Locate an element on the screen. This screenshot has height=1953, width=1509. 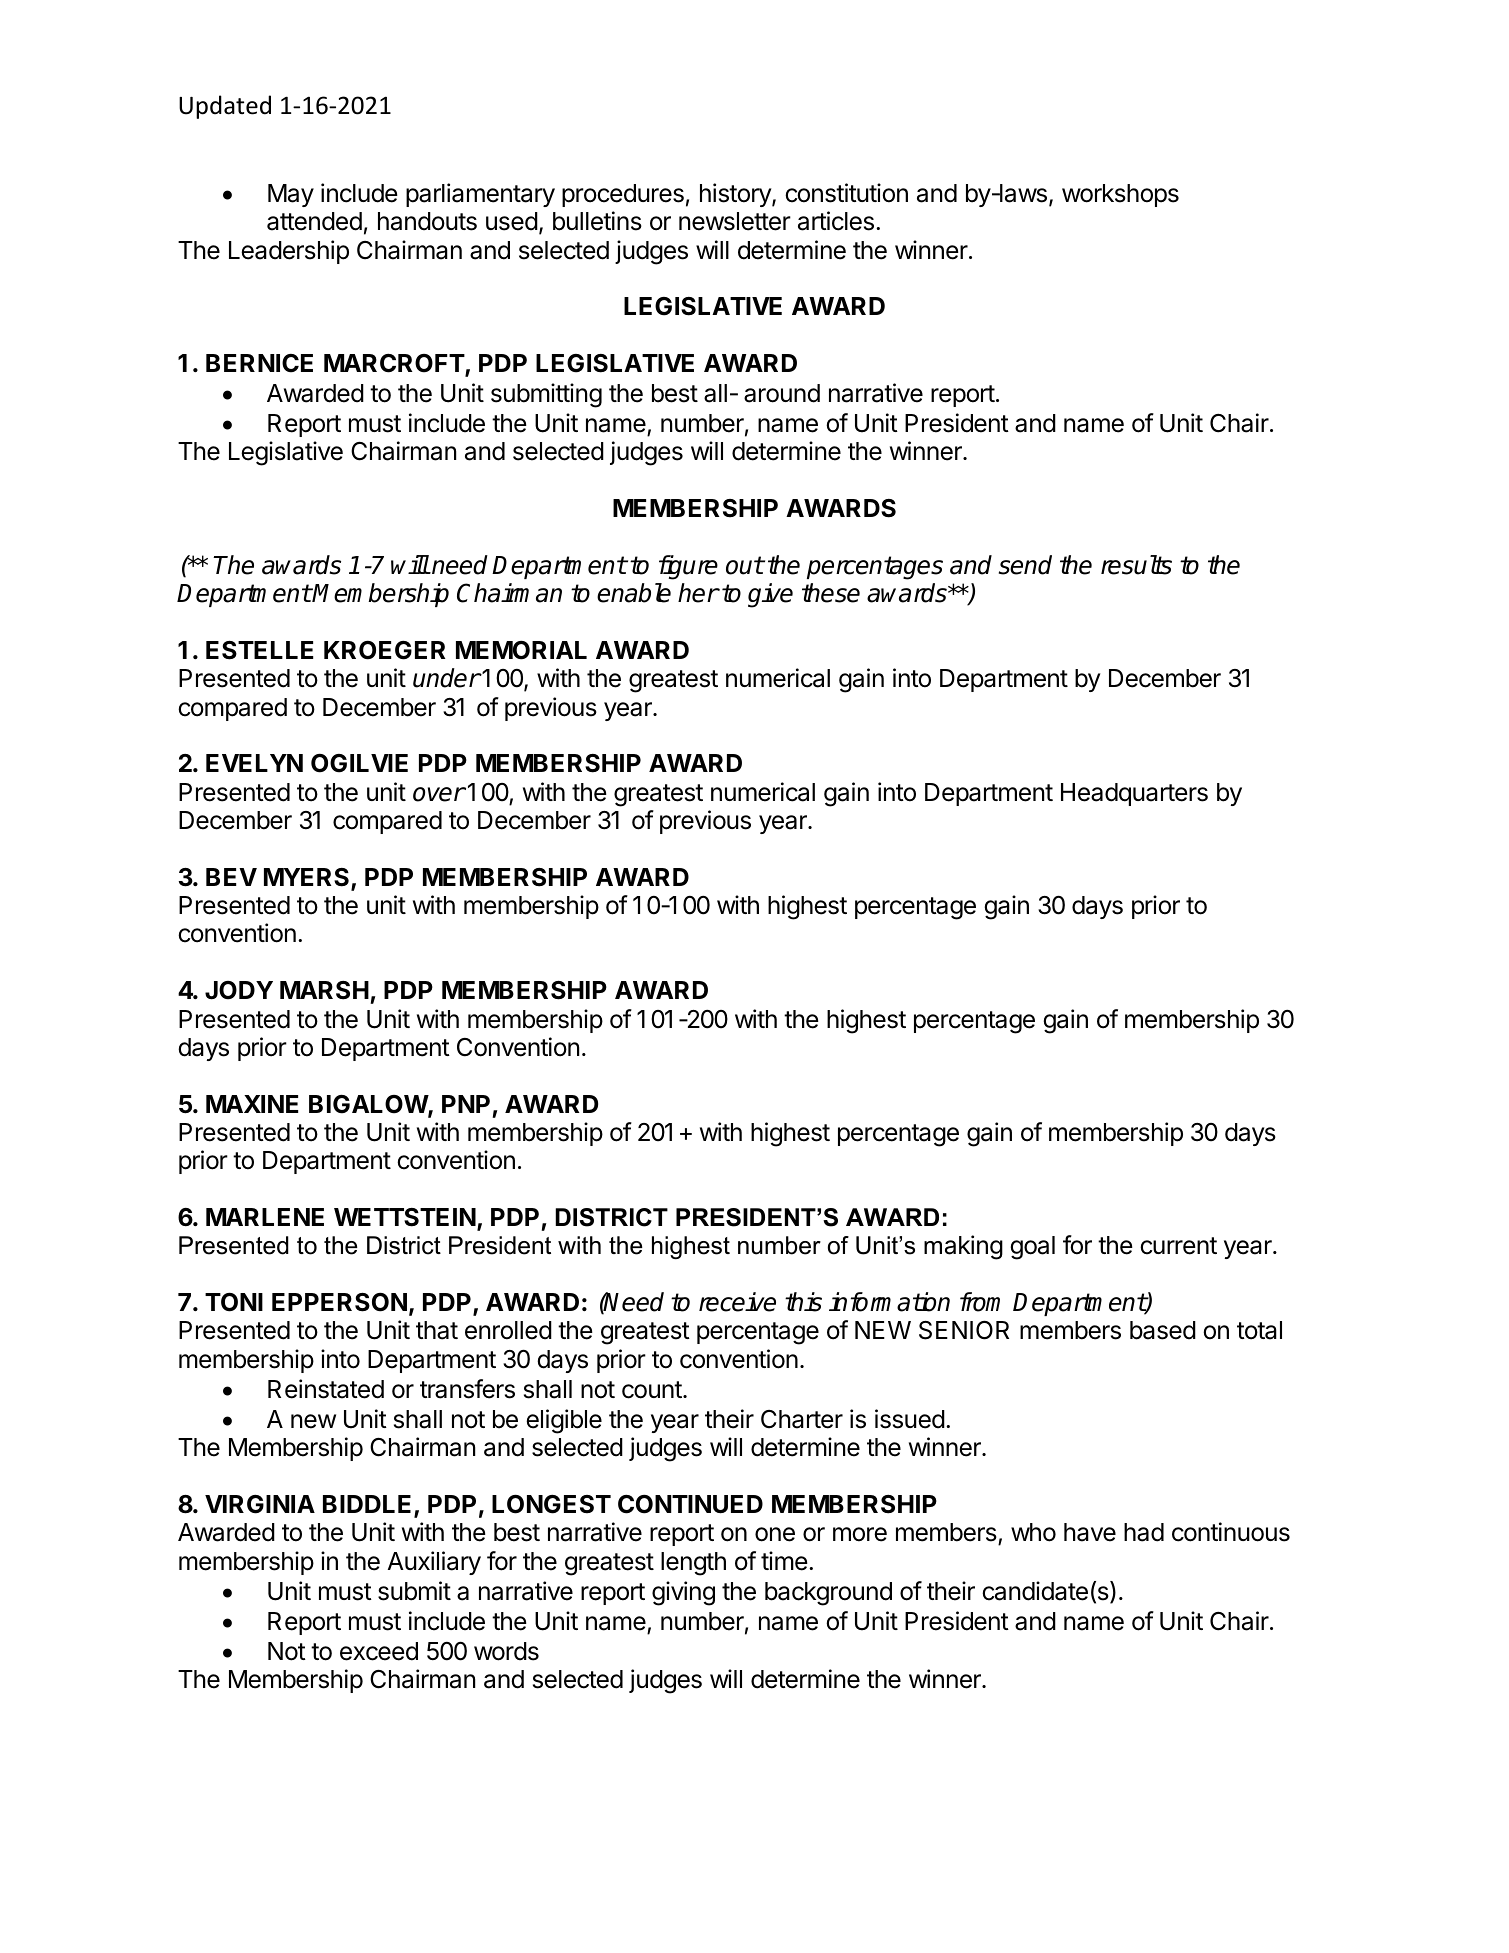
Headquarters is located at coordinates (1134, 794).
